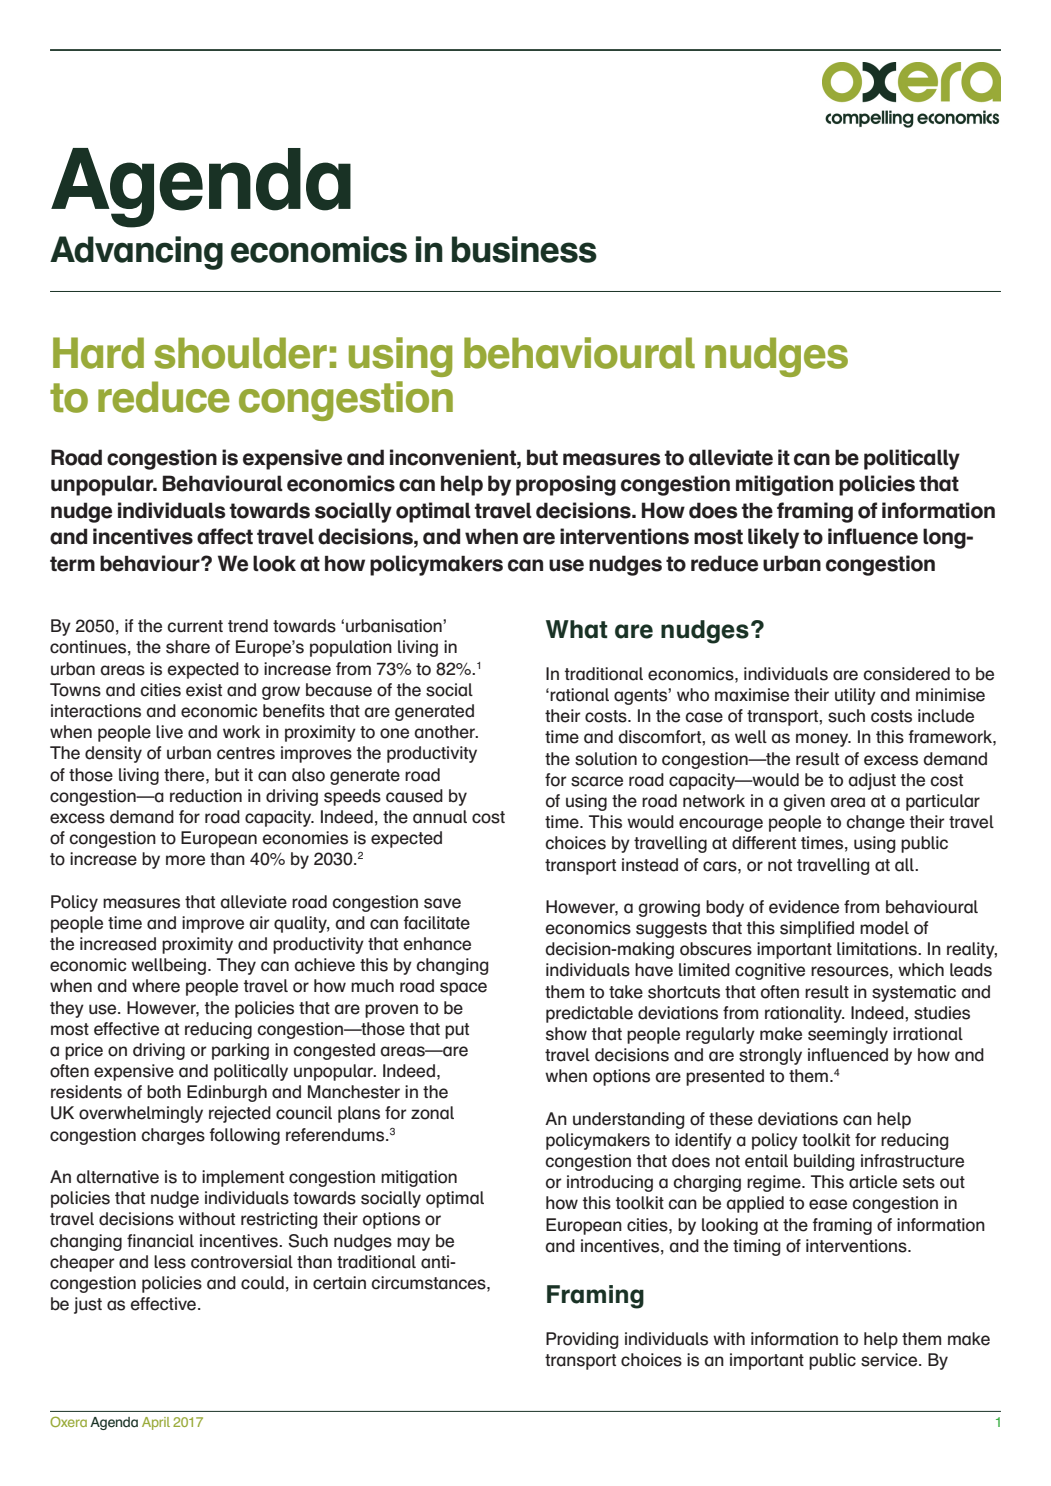  What do you see at coordinates (225, 536) in the screenshot?
I see `affect` at bounding box center [225, 536].
